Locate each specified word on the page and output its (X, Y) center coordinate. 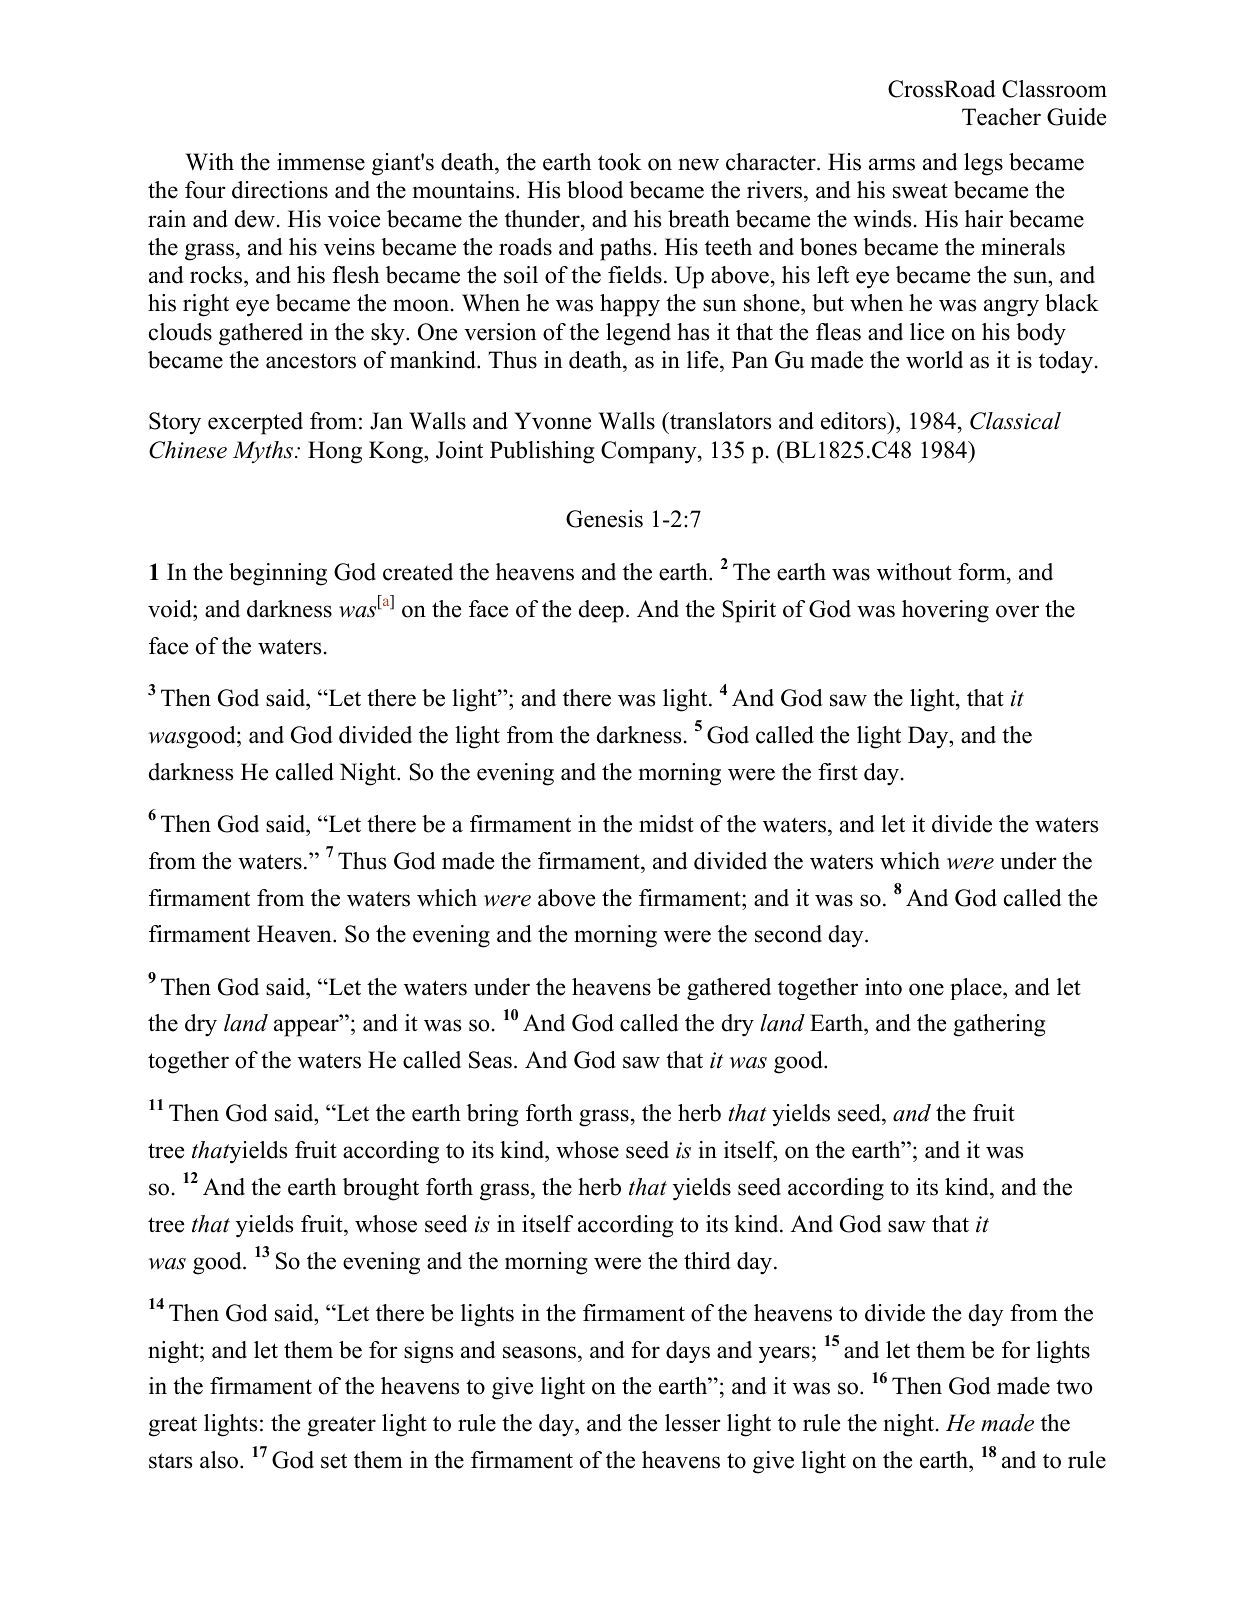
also (220, 1460)
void (171, 609)
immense (321, 162)
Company (650, 452)
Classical (1015, 421)
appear (307, 1028)
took (620, 162)
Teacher (1001, 117)
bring (492, 1115)
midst (666, 824)
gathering (999, 1025)
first (838, 772)
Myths (263, 452)
